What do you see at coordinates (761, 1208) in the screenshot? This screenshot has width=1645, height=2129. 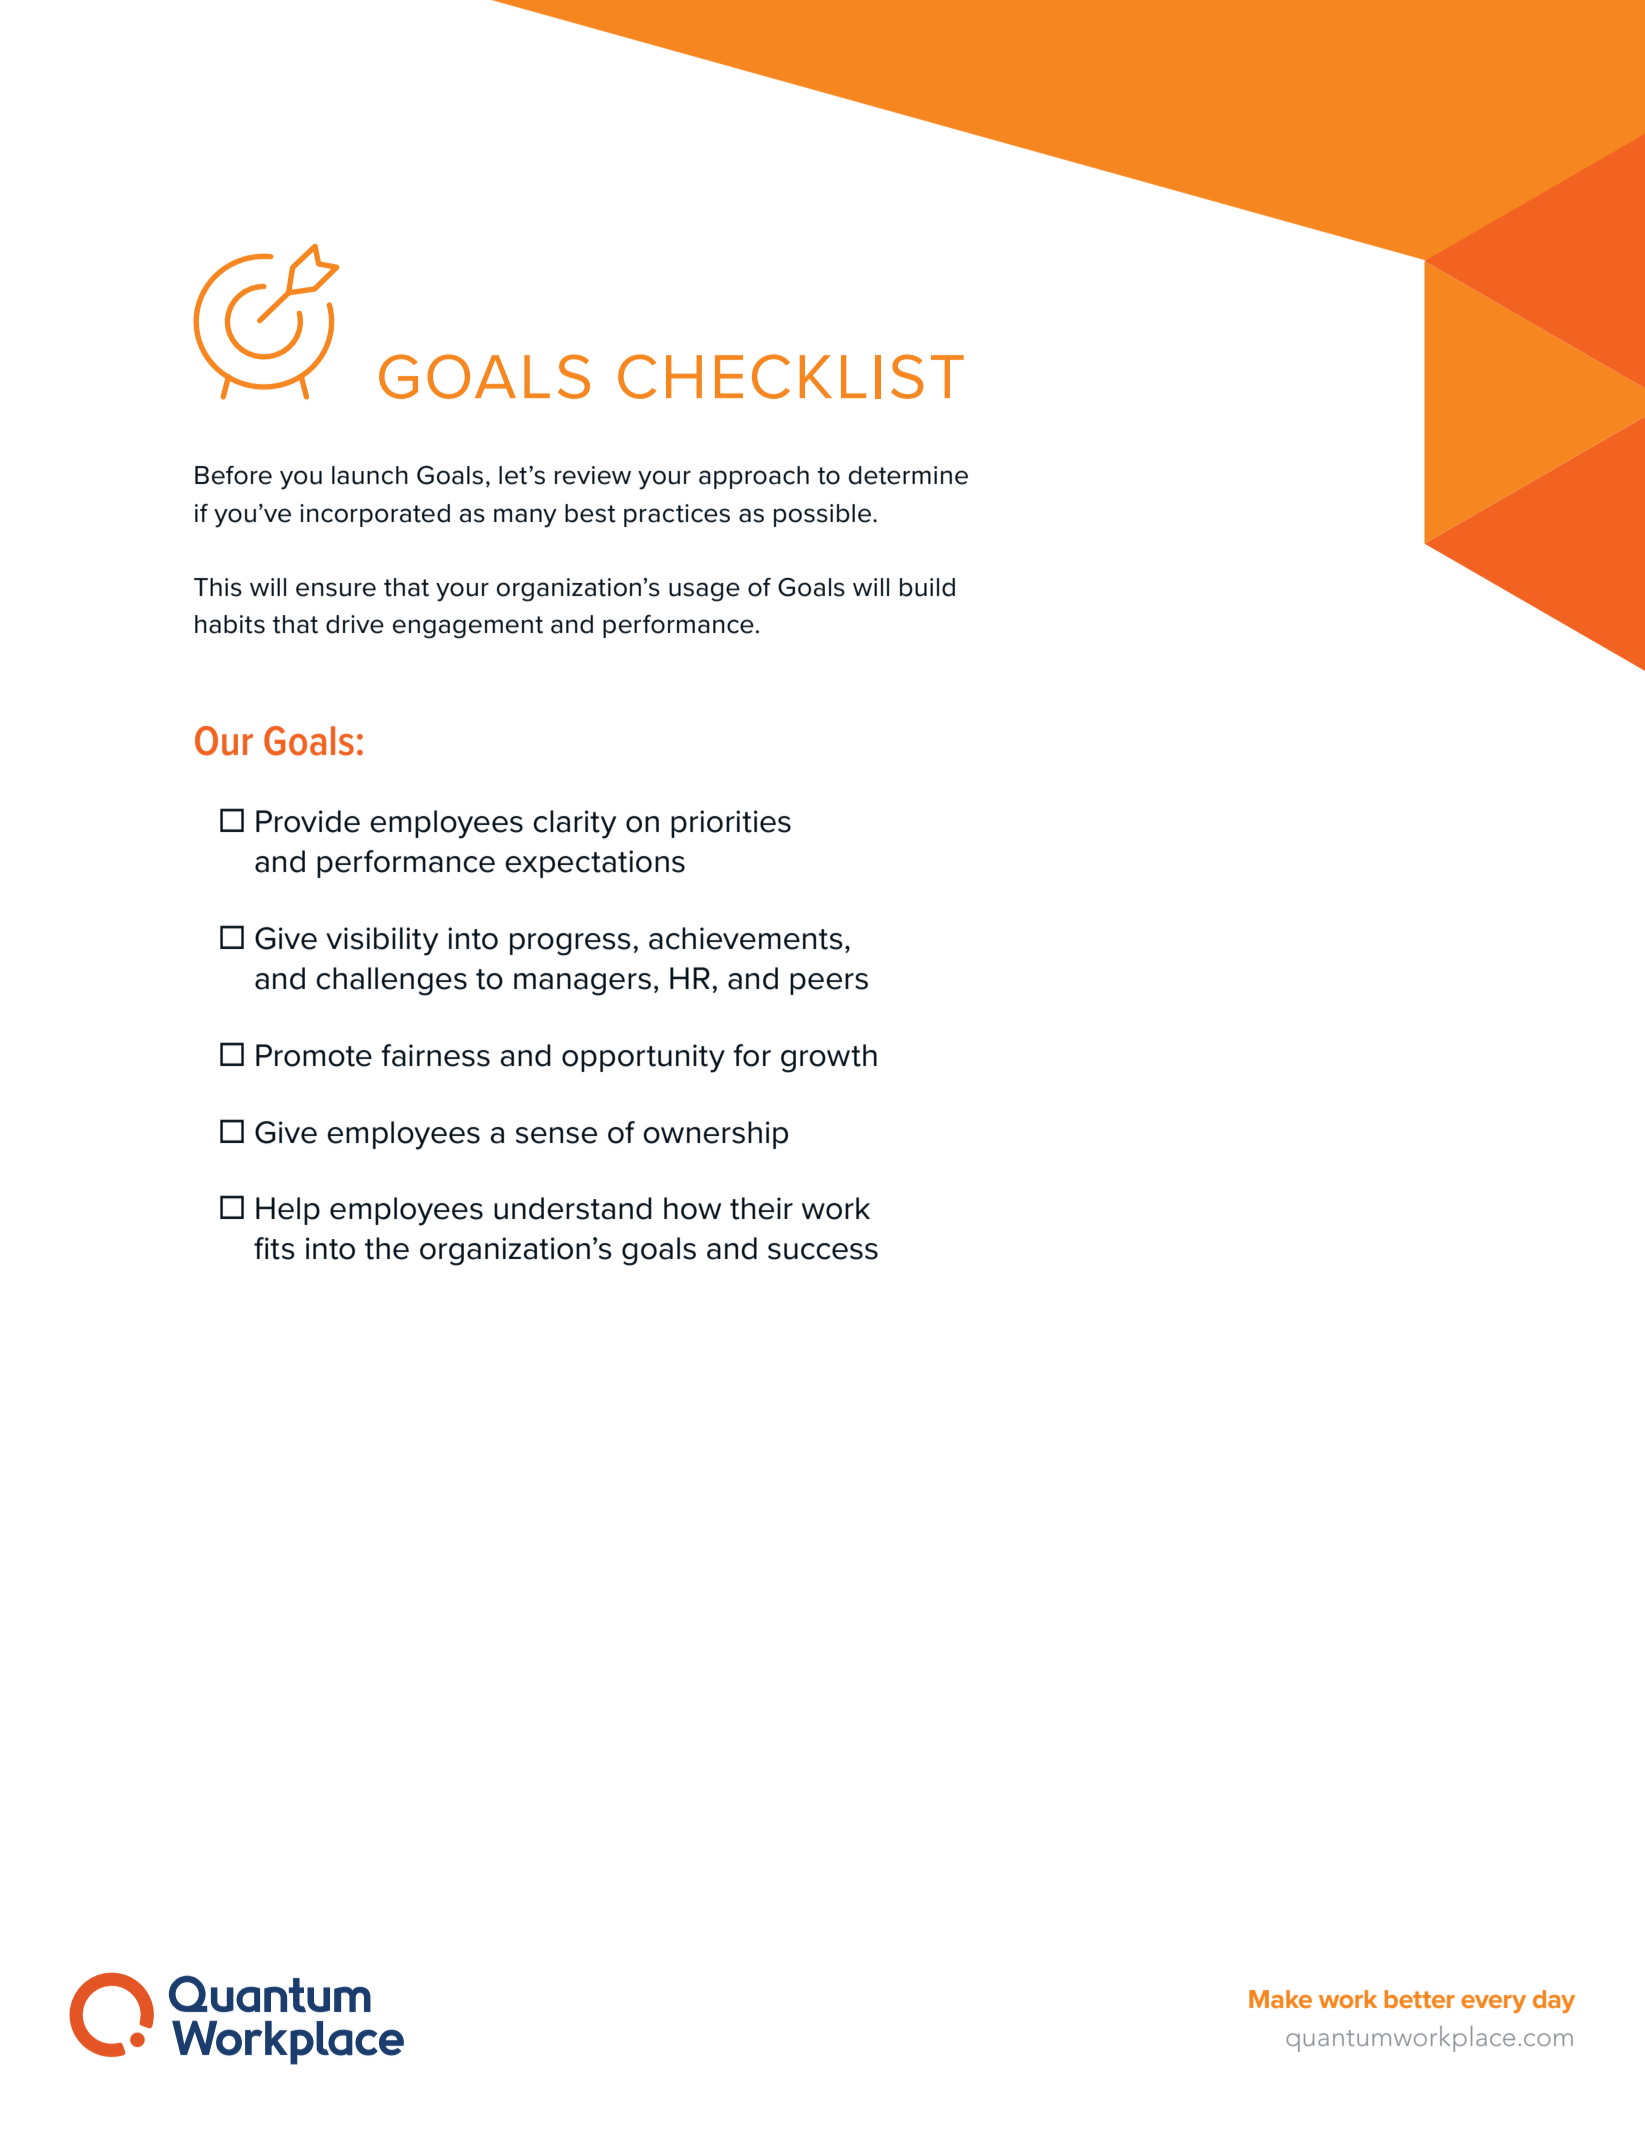 I see `their` at bounding box center [761, 1208].
